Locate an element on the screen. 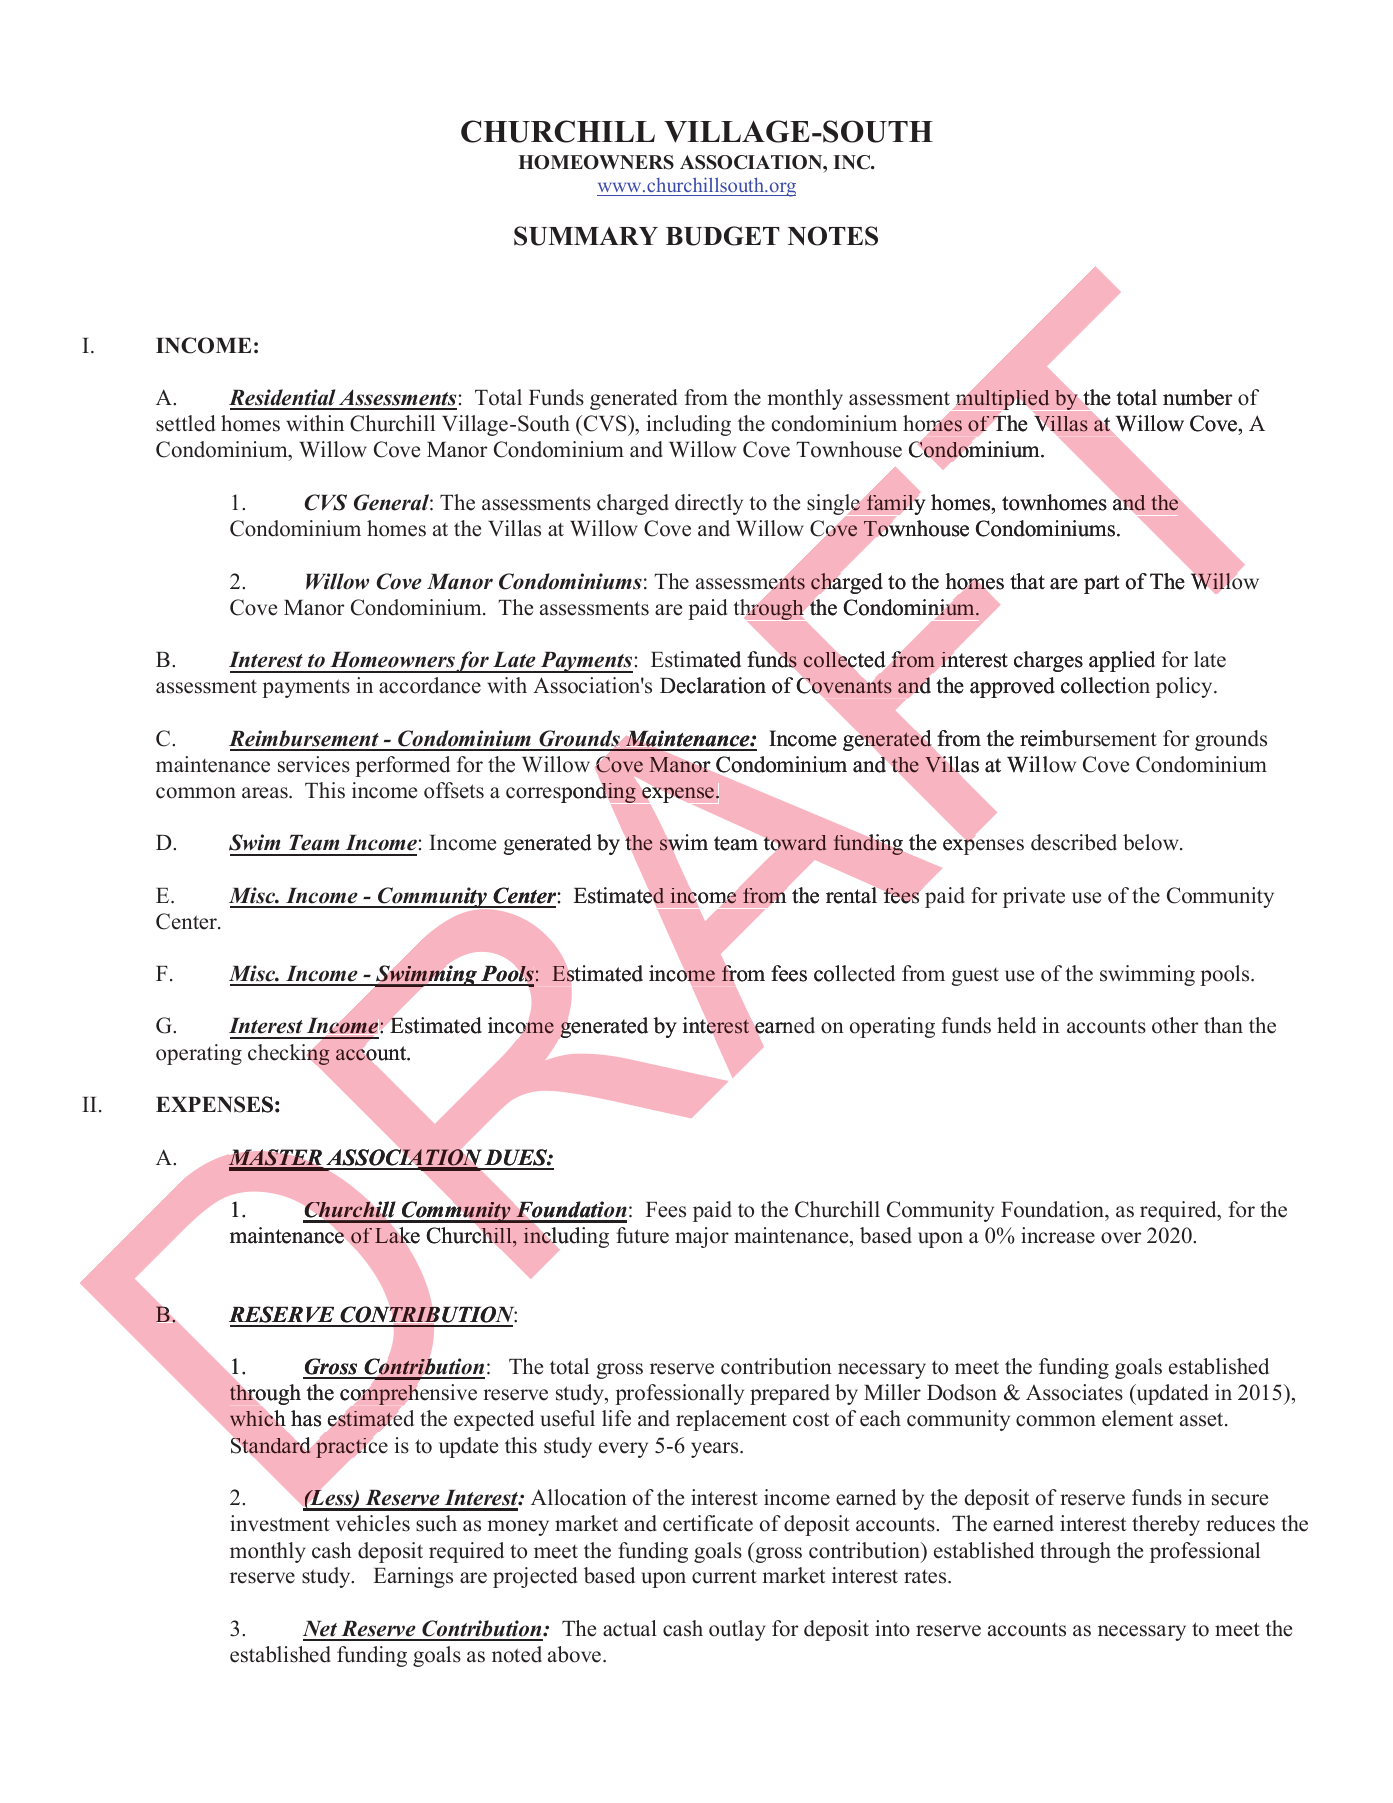  NOTES is located at coordinates (833, 236).
